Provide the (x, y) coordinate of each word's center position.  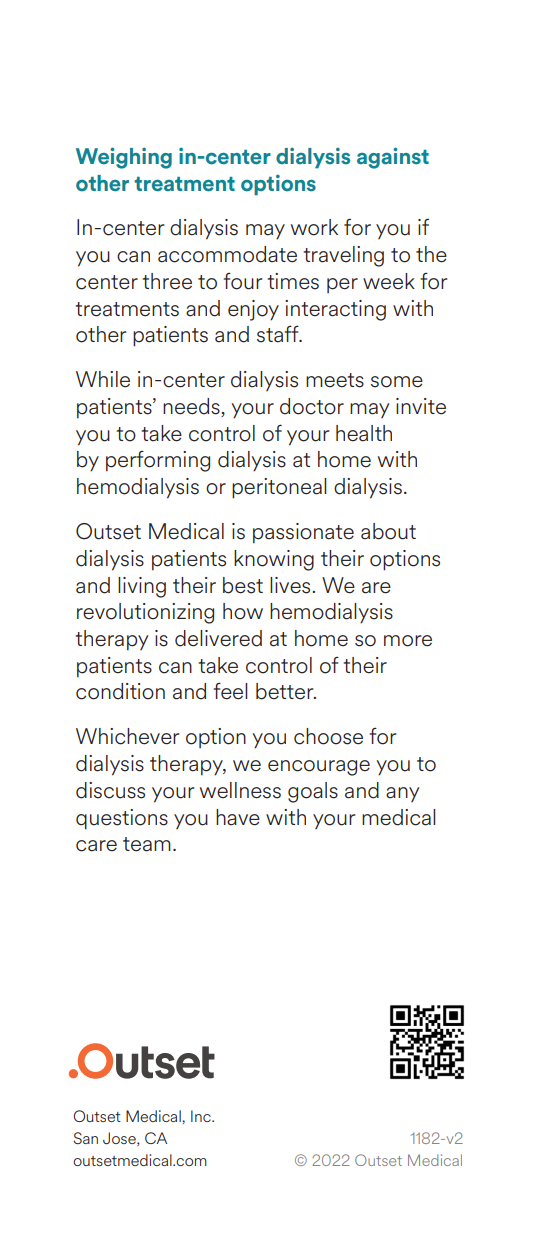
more (408, 641)
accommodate (227, 254)
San (85, 1138)
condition (120, 691)
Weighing (124, 158)
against (393, 158)
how (243, 611)
